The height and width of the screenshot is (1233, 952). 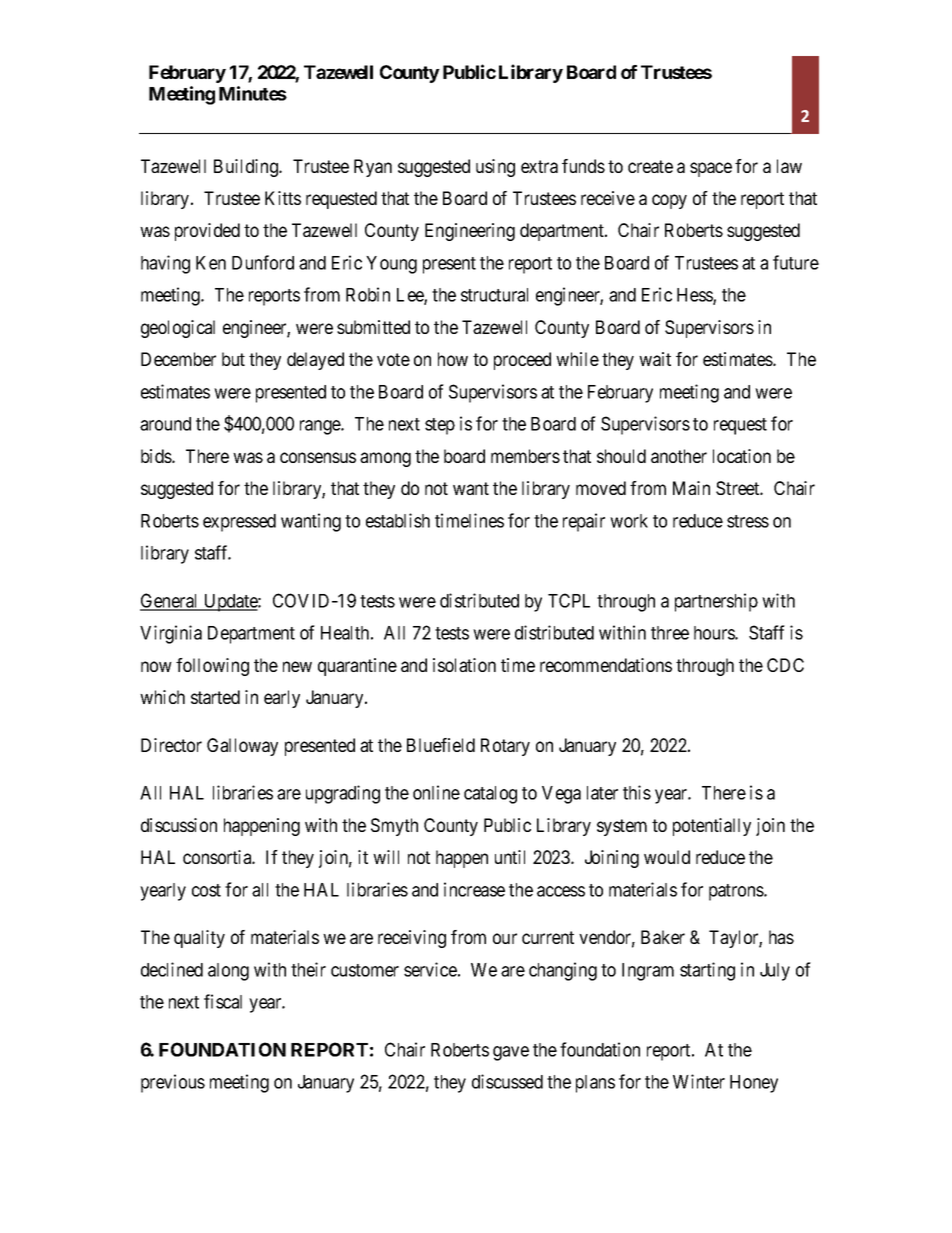 What do you see at coordinates (215, 697) in the screenshot?
I see `started` at bounding box center [215, 697].
